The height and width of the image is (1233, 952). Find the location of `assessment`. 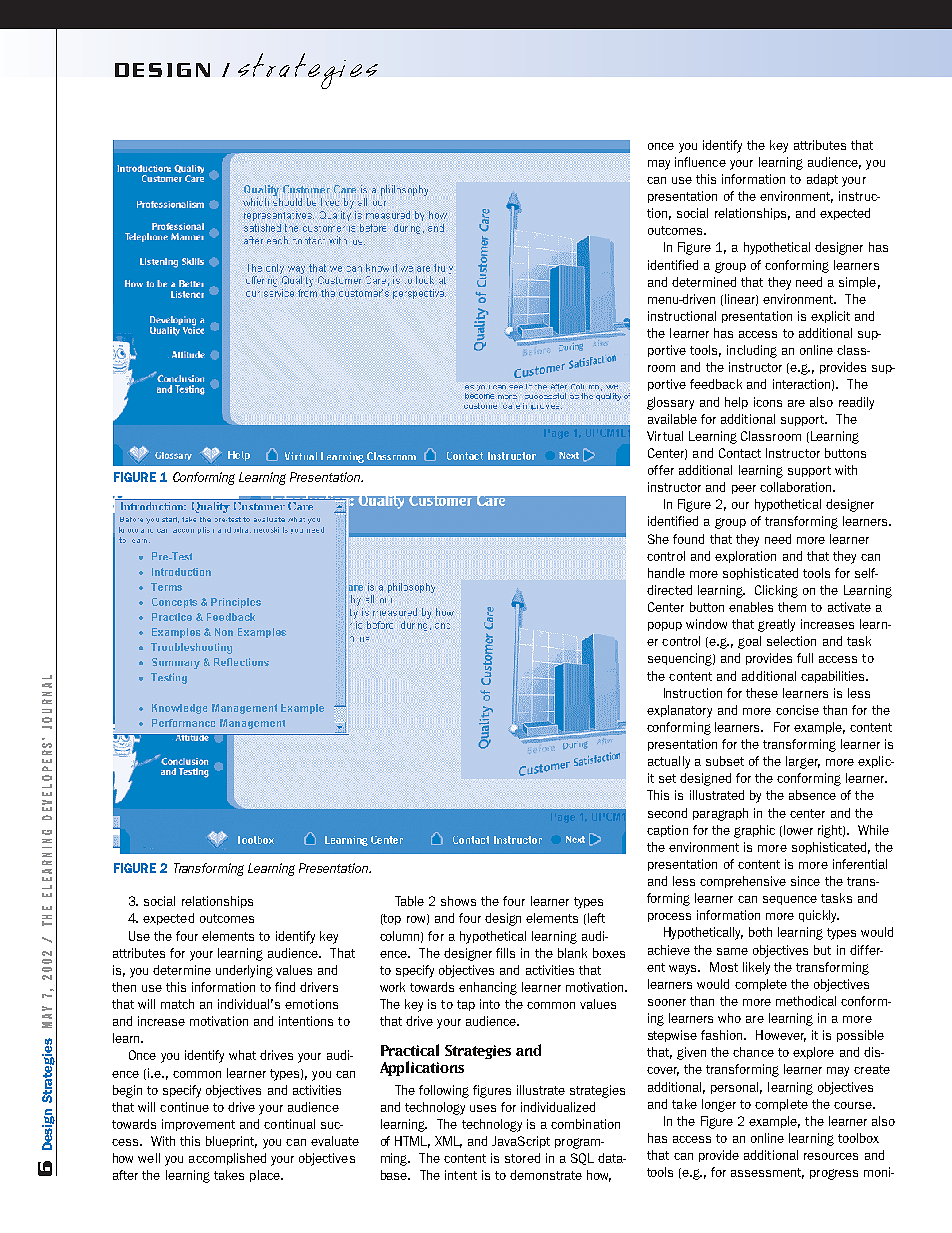

assessment is located at coordinates (767, 1173).
